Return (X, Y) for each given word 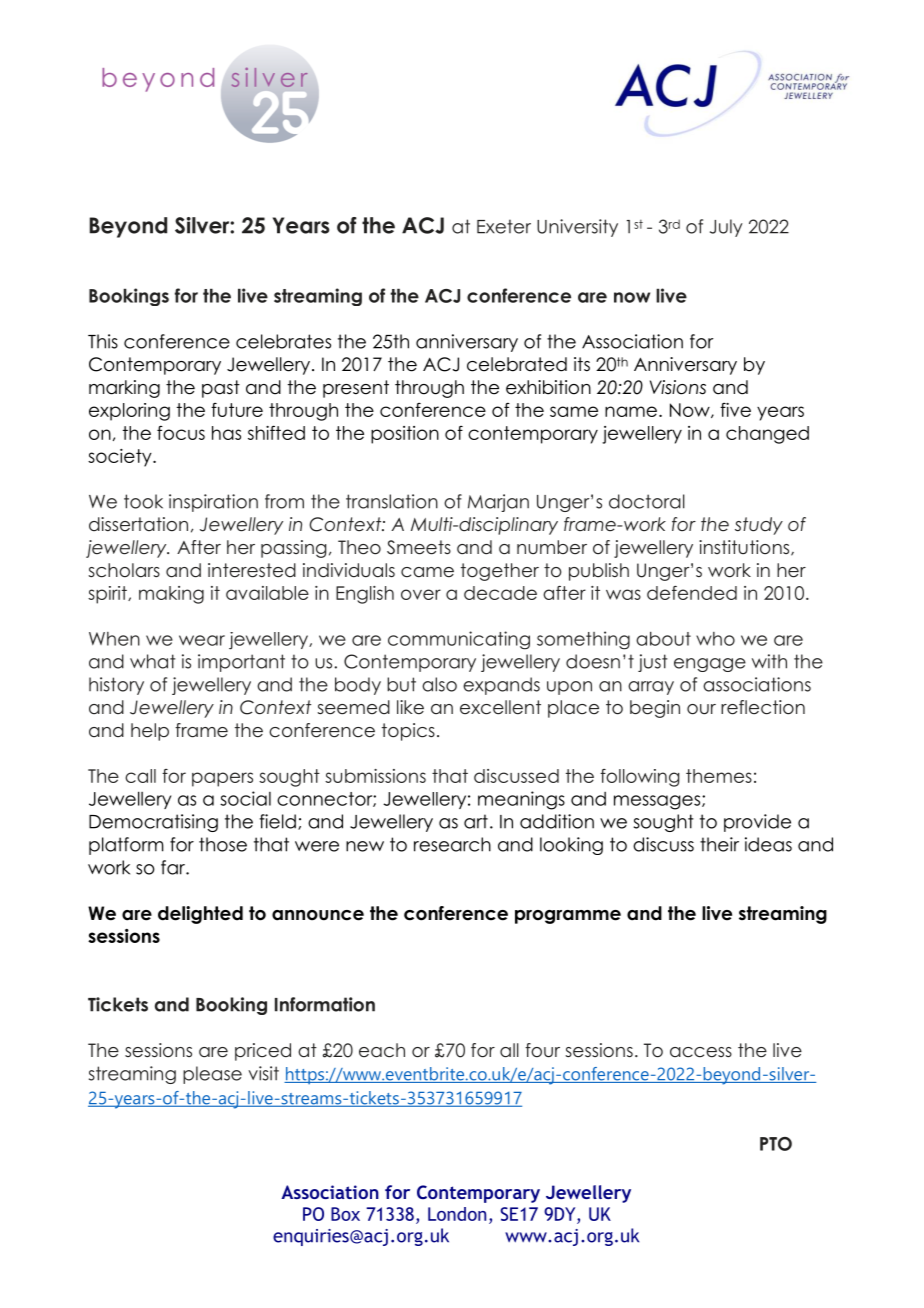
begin (655, 709)
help (150, 732)
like (410, 707)
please (212, 1075)
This (103, 341)
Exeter (504, 226)
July (726, 228)
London (457, 1214)
